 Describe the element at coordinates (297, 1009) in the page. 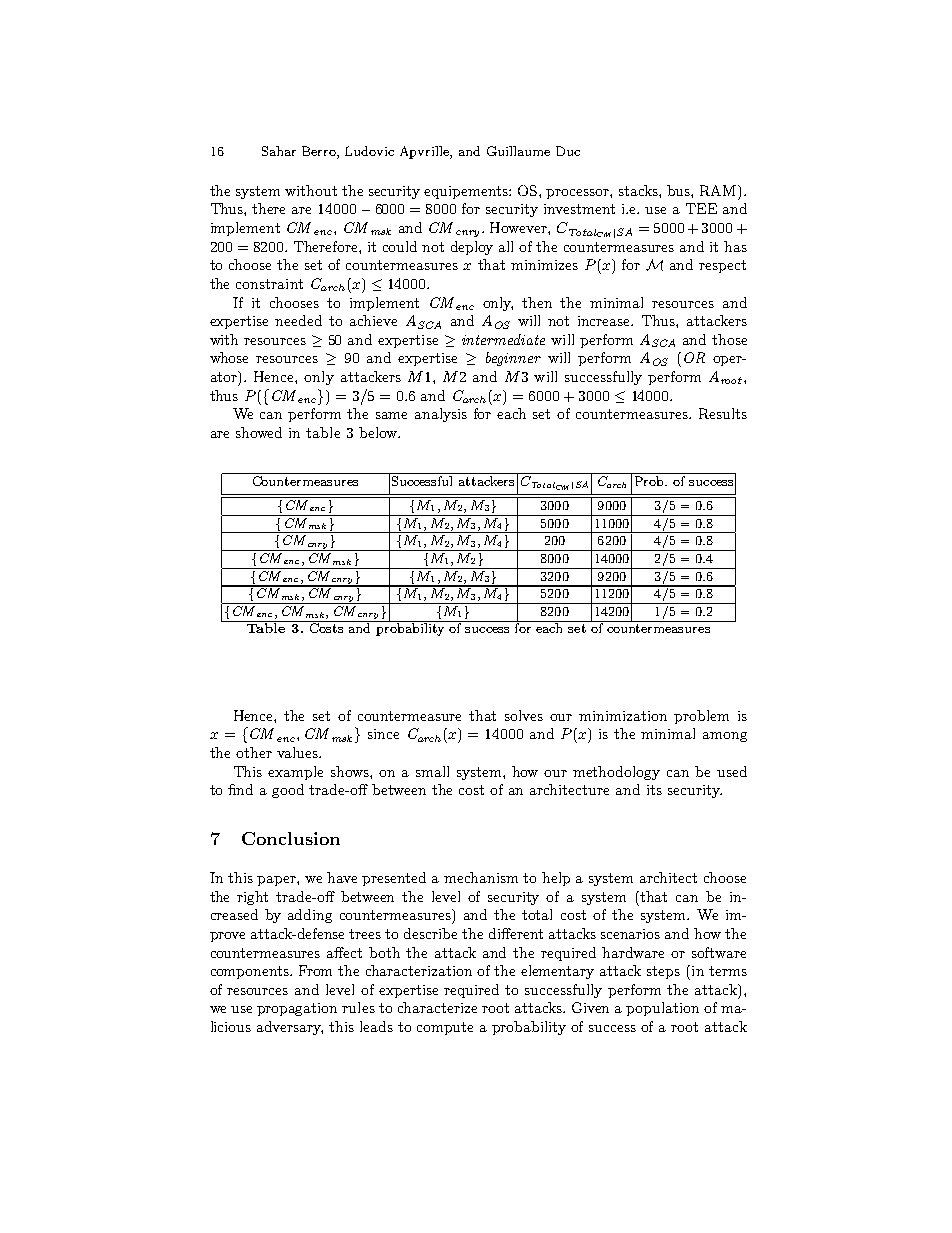

I see `propagation` at that location.
